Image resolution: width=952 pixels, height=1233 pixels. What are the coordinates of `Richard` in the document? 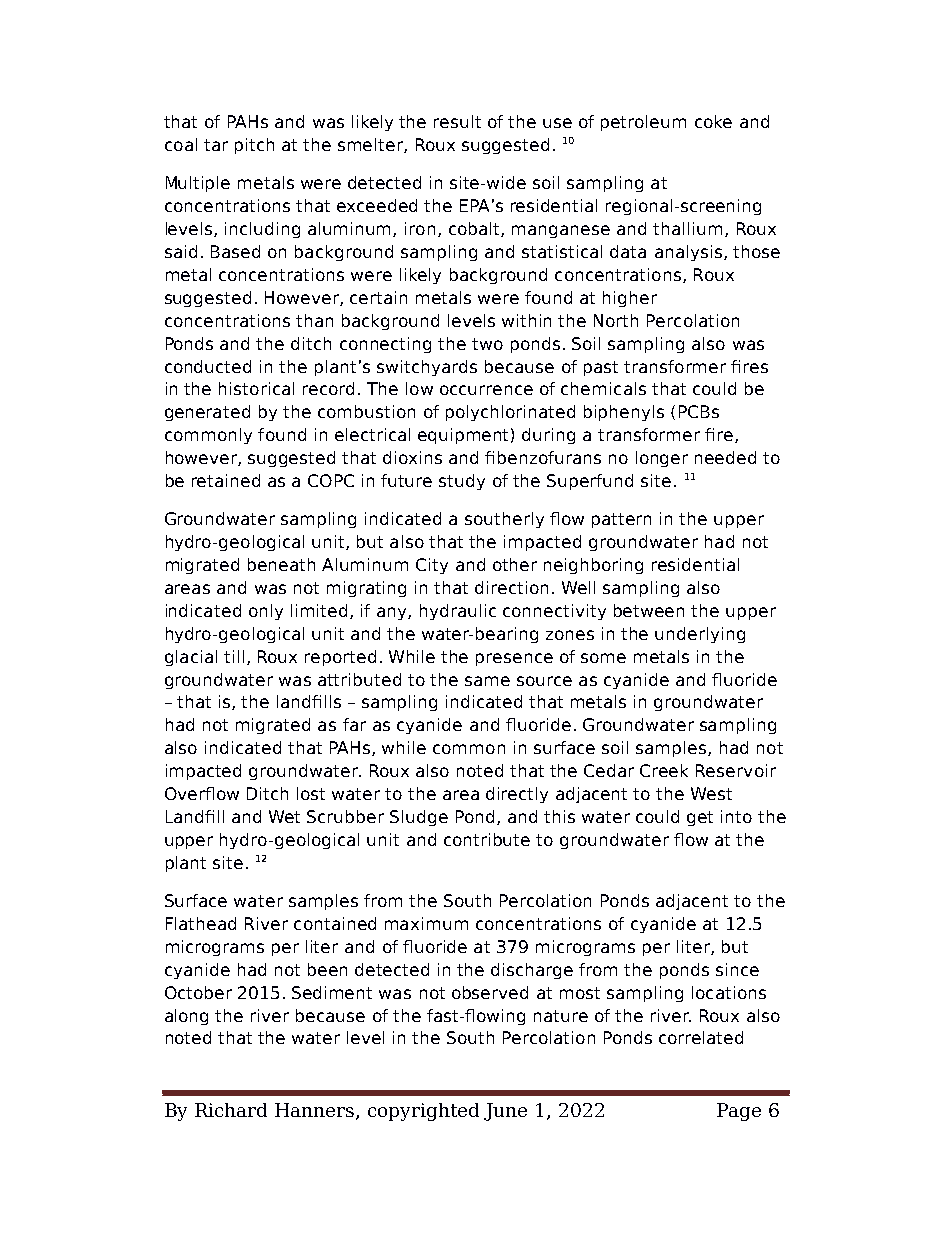 It's located at (231, 1110).
